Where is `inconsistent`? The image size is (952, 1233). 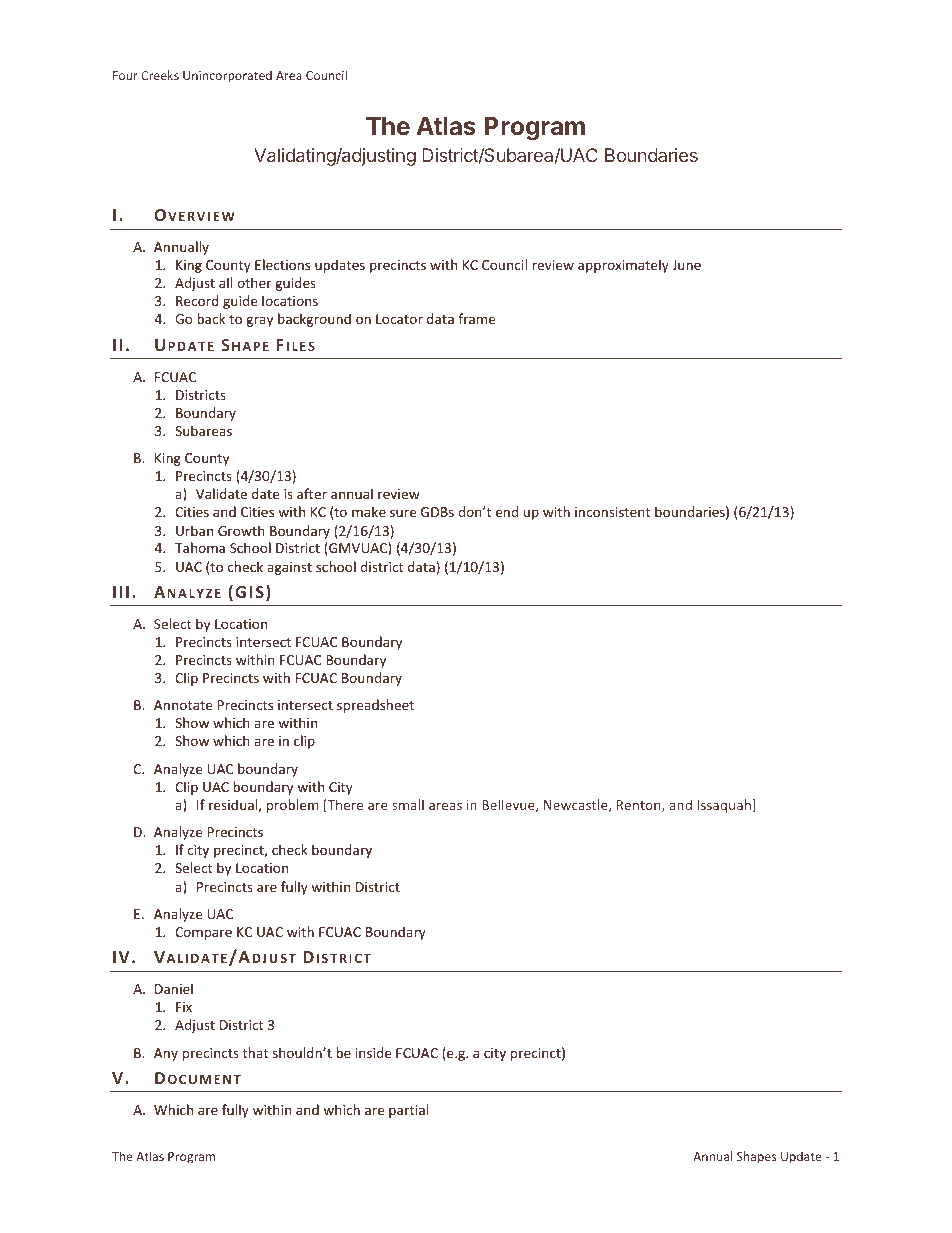 inconsistent is located at coordinates (612, 512).
